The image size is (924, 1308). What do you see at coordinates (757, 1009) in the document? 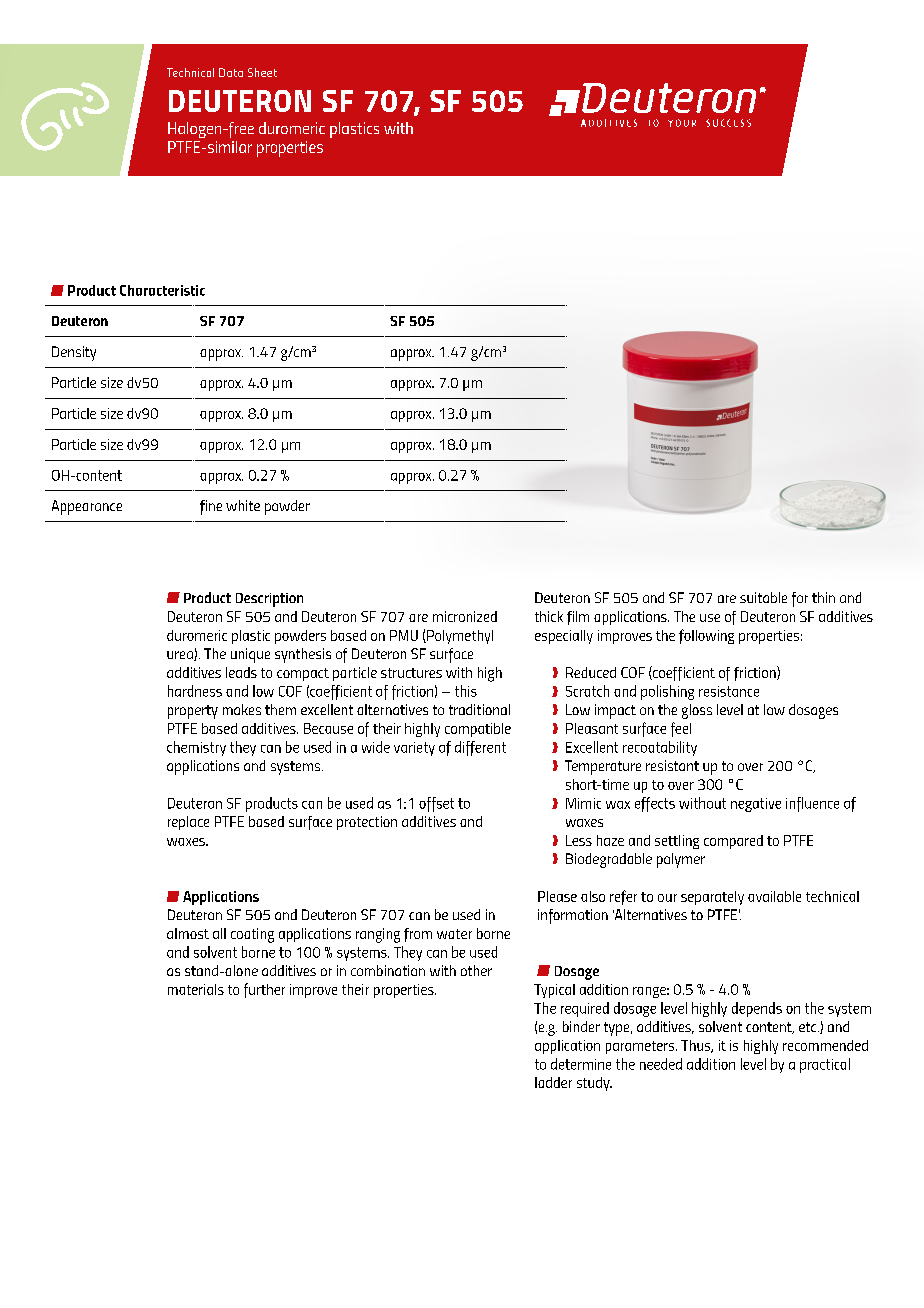
I see `depends` at bounding box center [757, 1009].
